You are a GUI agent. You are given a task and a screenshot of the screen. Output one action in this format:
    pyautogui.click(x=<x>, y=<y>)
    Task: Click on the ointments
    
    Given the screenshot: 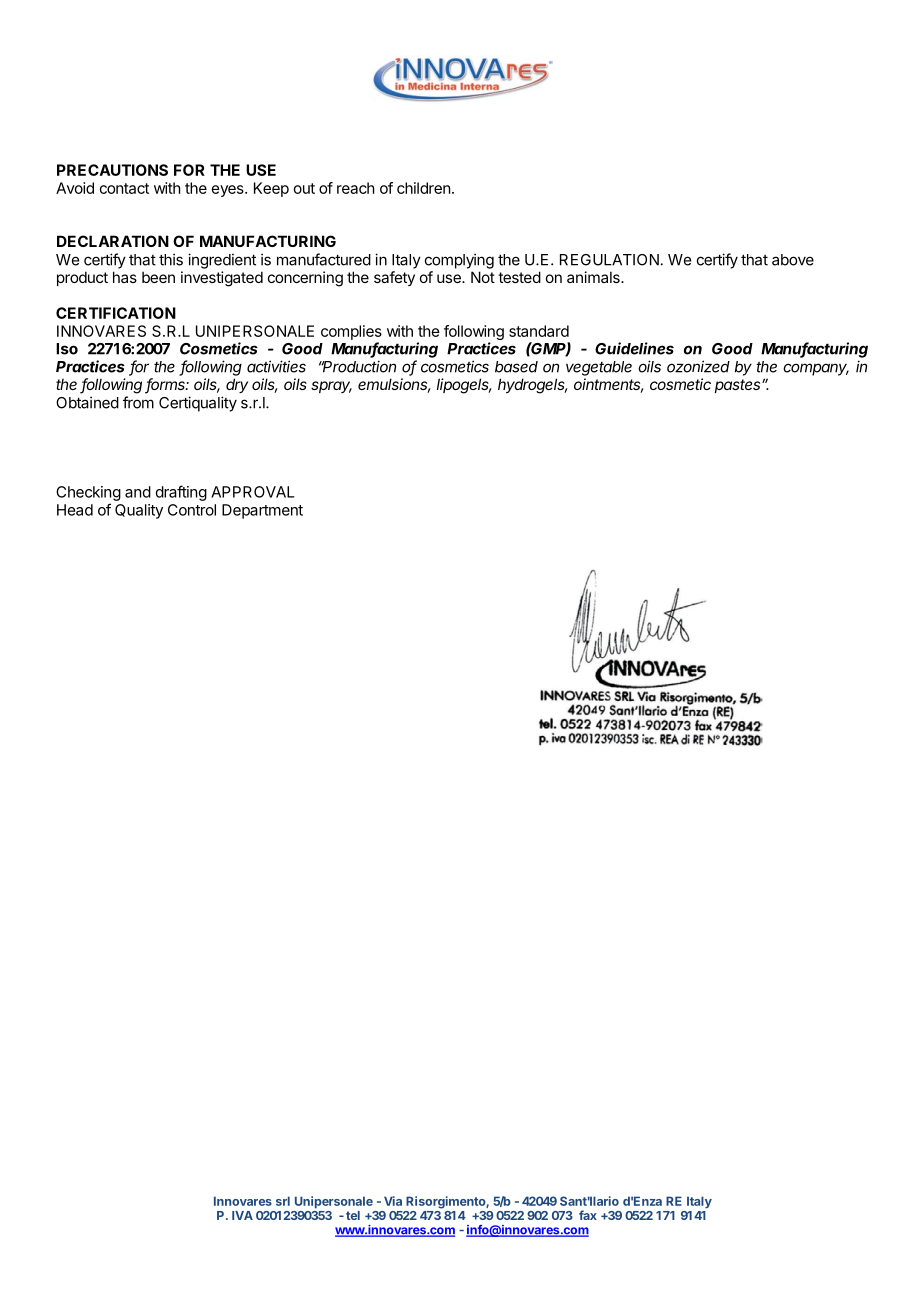 What is the action you would take?
    pyautogui.click(x=609, y=385)
